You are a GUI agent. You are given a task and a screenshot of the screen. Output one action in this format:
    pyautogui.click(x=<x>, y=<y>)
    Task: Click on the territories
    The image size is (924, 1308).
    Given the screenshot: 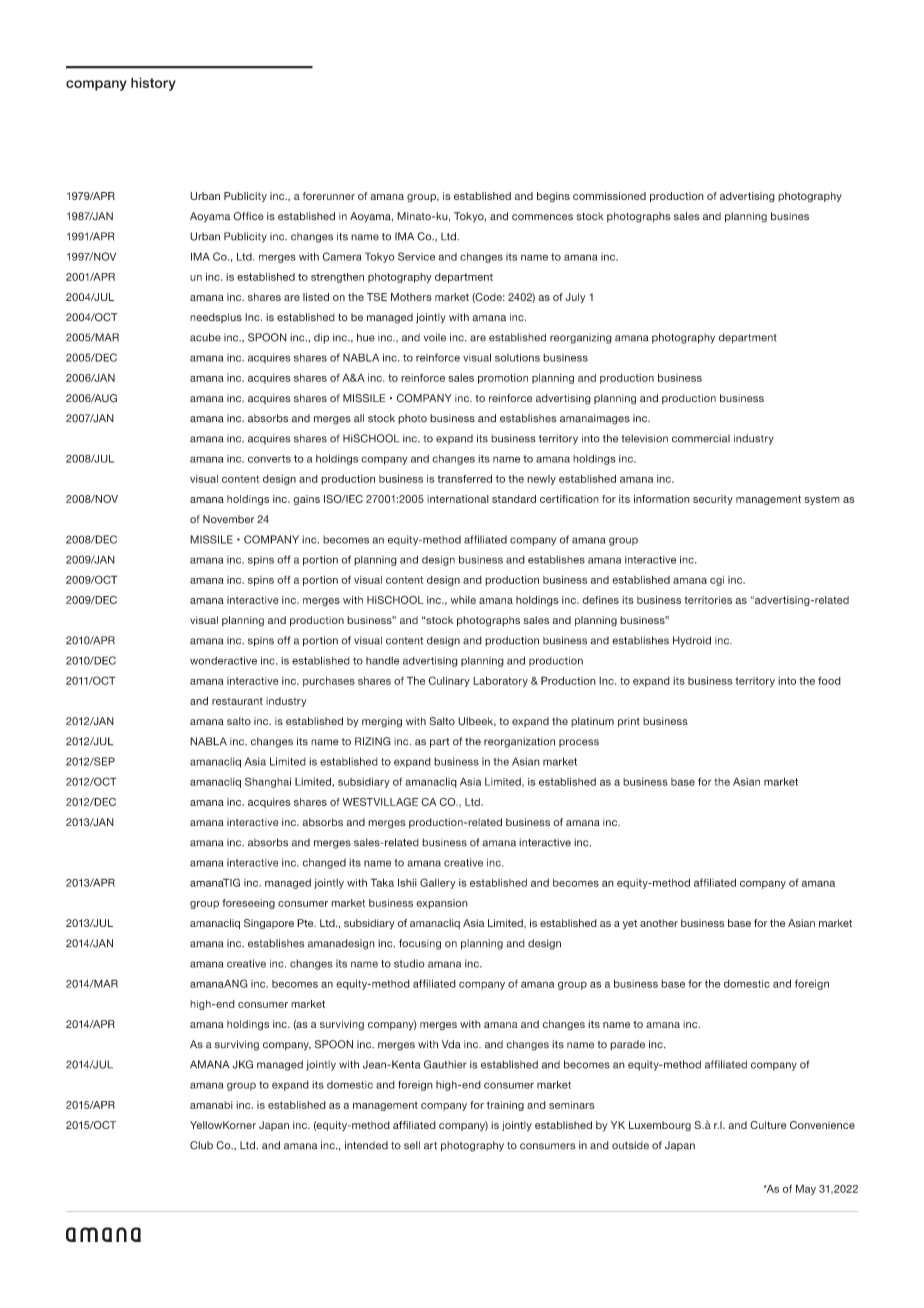 What is the action you would take?
    pyautogui.click(x=708, y=600)
